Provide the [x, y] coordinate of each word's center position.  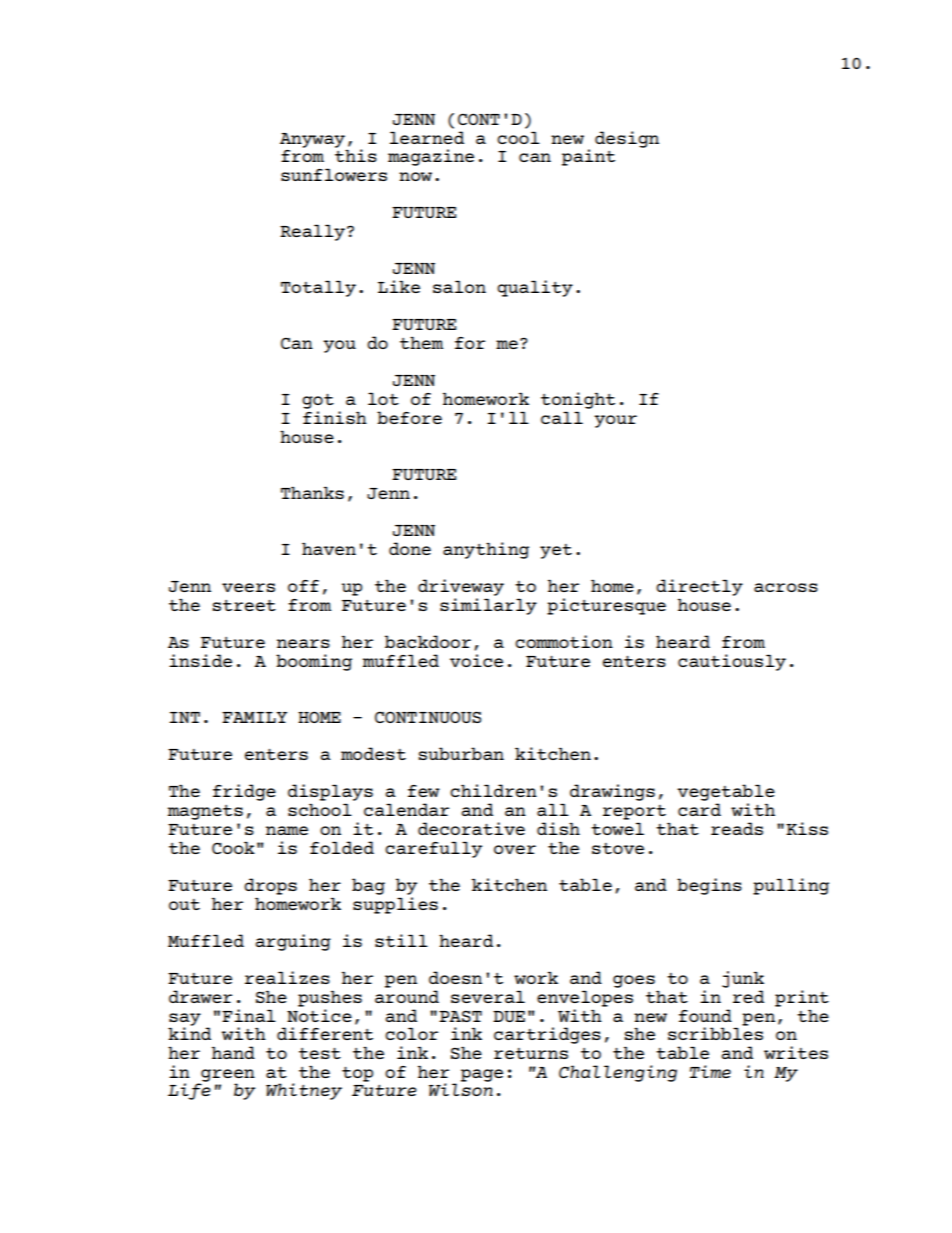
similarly [488, 606]
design [627, 139]
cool [518, 137]
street [244, 605]
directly [699, 587]
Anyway [312, 140]
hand [233, 1052]
